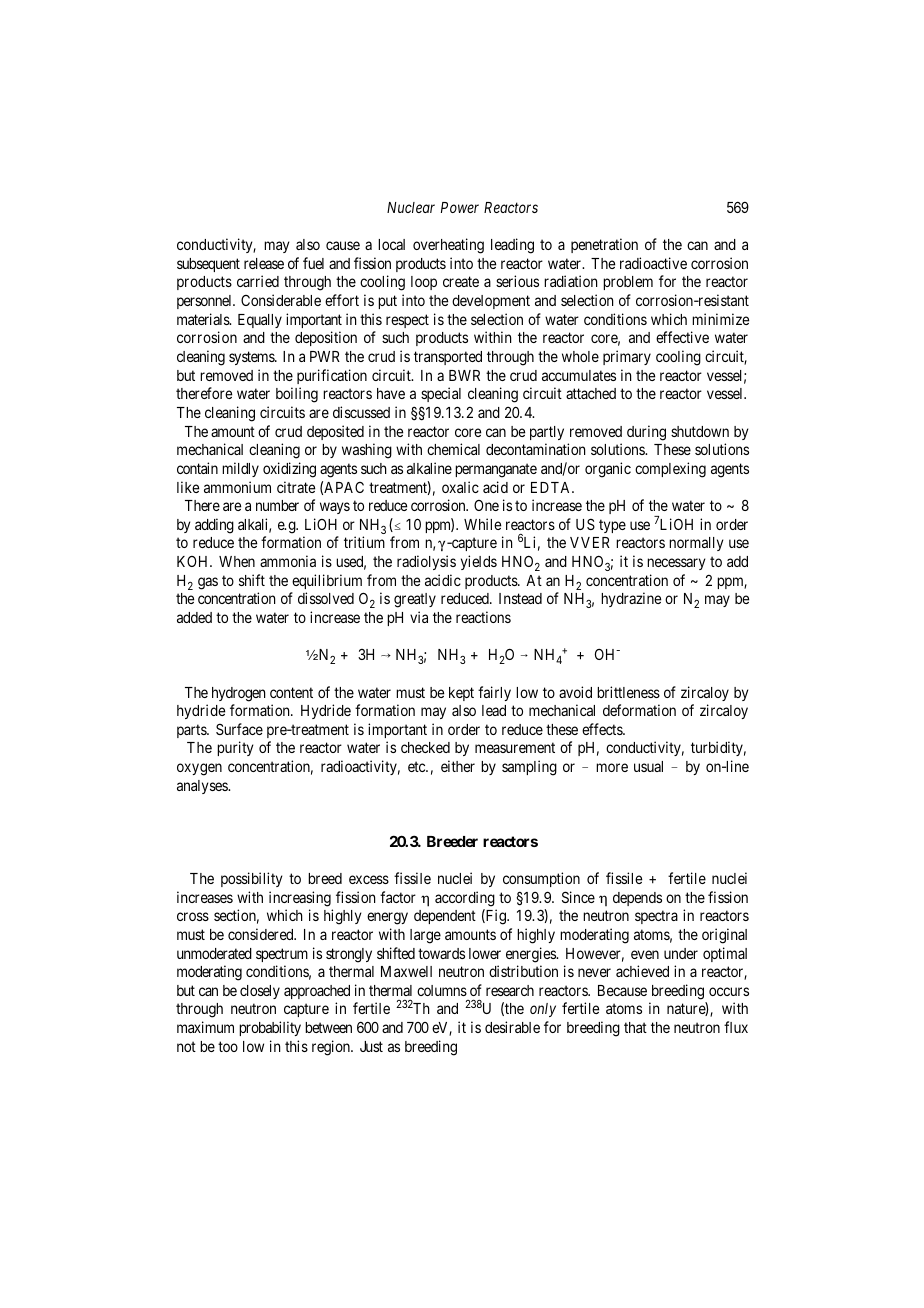 This screenshot has height=1308, width=924. Describe the element at coordinates (264, 263) in the screenshot. I see `release` at that location.
